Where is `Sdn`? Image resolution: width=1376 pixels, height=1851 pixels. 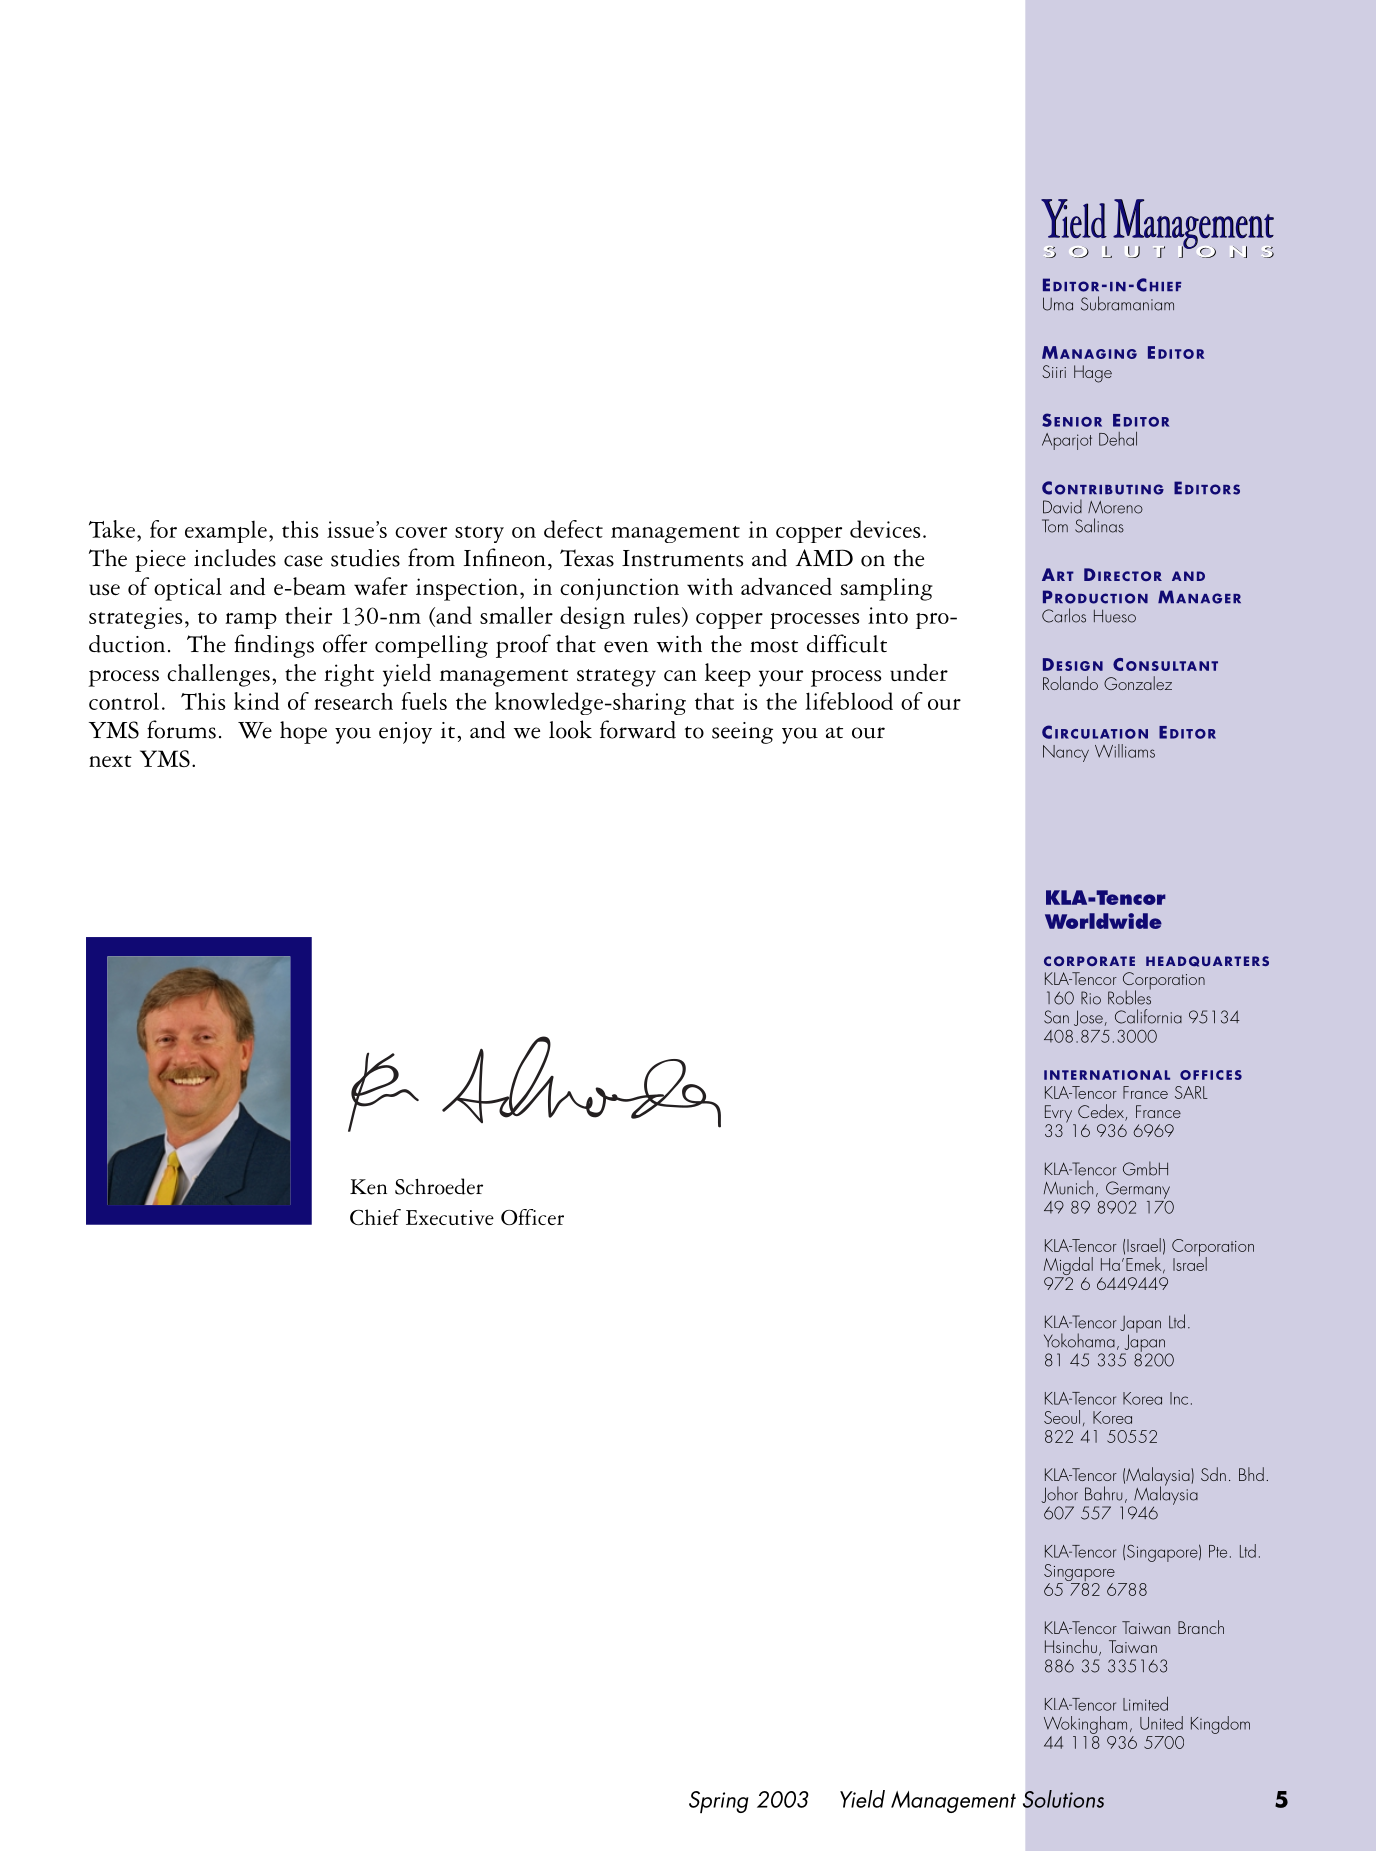 Sdn is located at coordinates (1213, 1474).
